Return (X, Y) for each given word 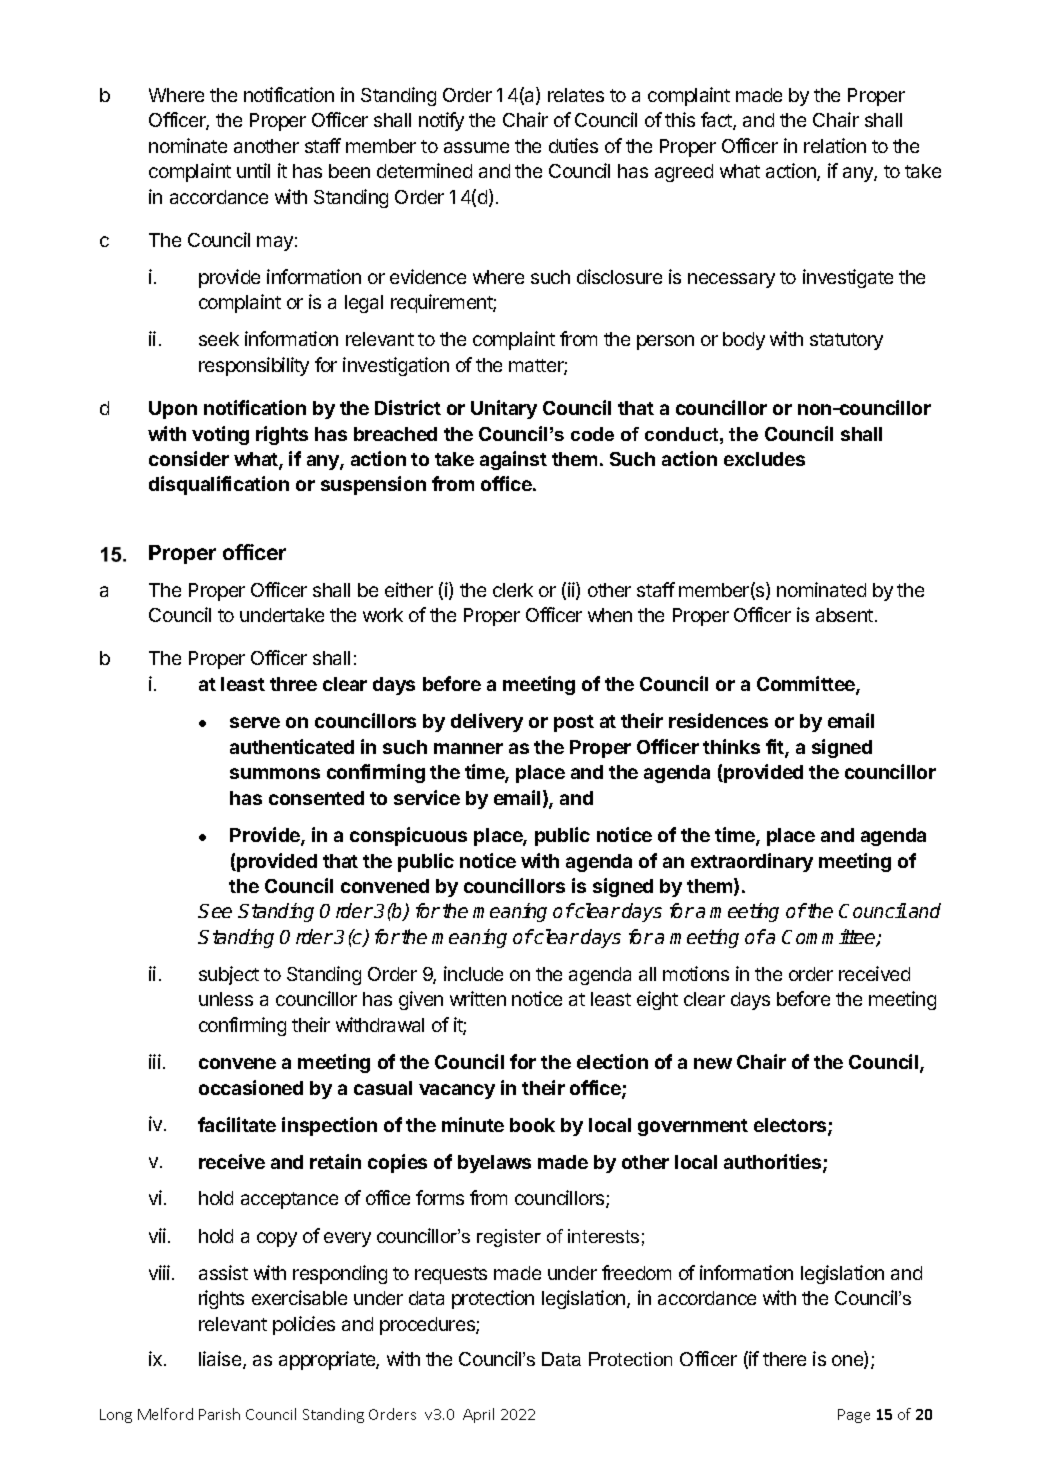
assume (476, 147)
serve (255, 722)
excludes (764, 459)
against (513, 460)
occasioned (251, 1087)
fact (717, 121)
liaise (221, 1360)
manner (468, 748)
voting (220, 435)
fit (776, 748)
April (478, 1415)
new (713, 1063)
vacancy (457, 1091)
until (253, 170)
